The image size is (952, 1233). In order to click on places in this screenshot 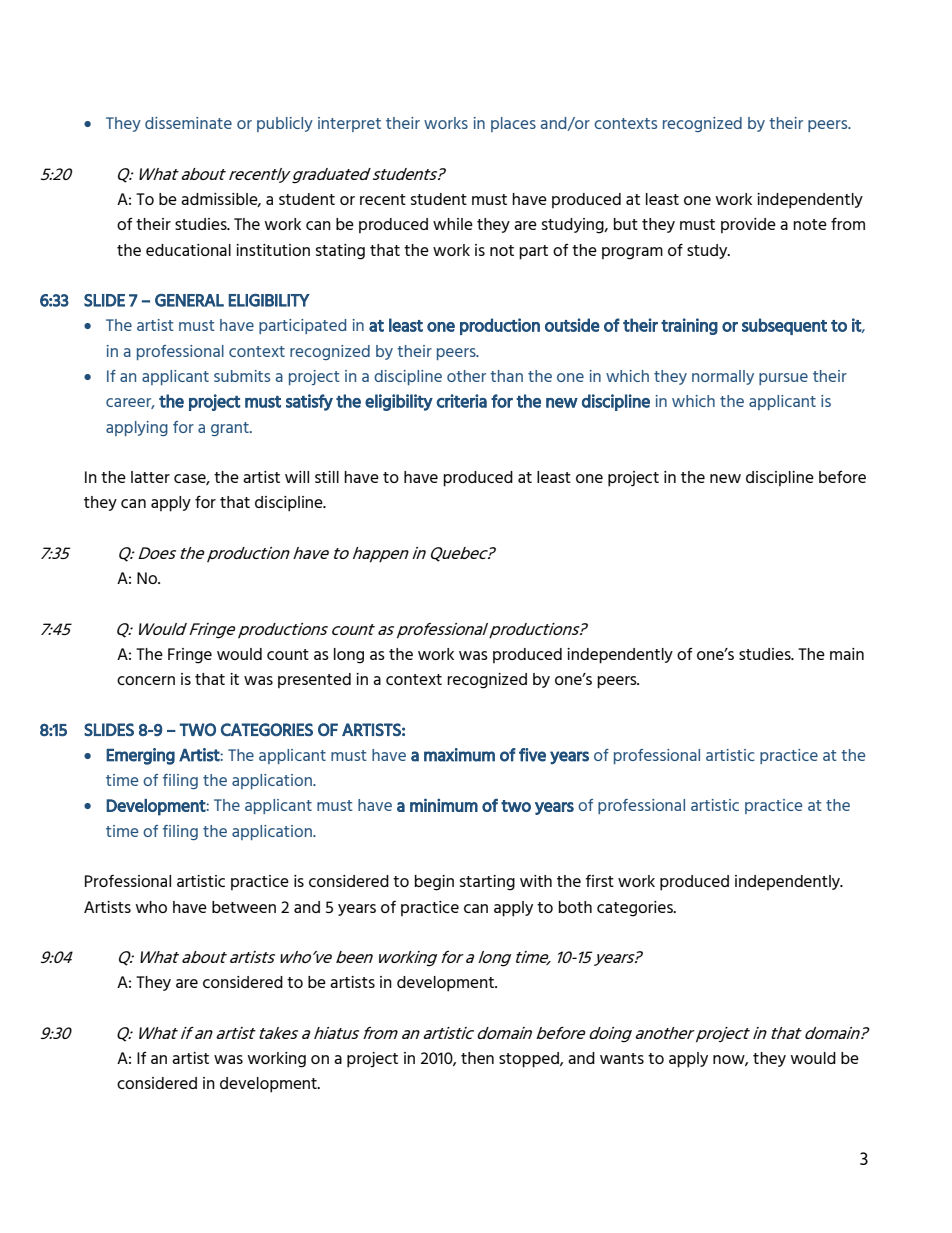, I will do `click(513, 124)`.
